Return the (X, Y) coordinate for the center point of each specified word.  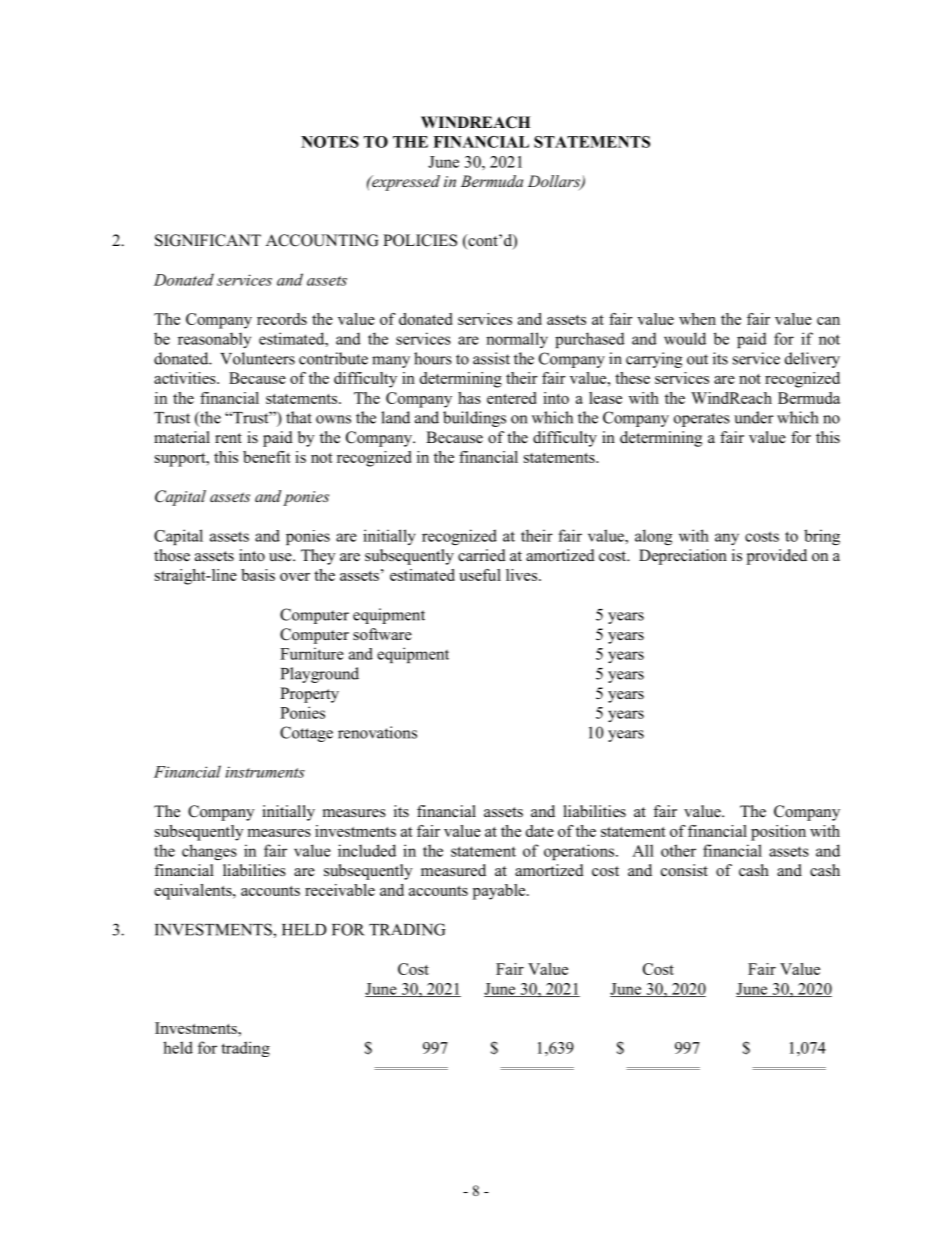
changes (209, 852)
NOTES (330, 142)
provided (777, 557)
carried (482, 555)
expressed (405, 183)
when (697, 319)
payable (500, 892)
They (318, 557)
